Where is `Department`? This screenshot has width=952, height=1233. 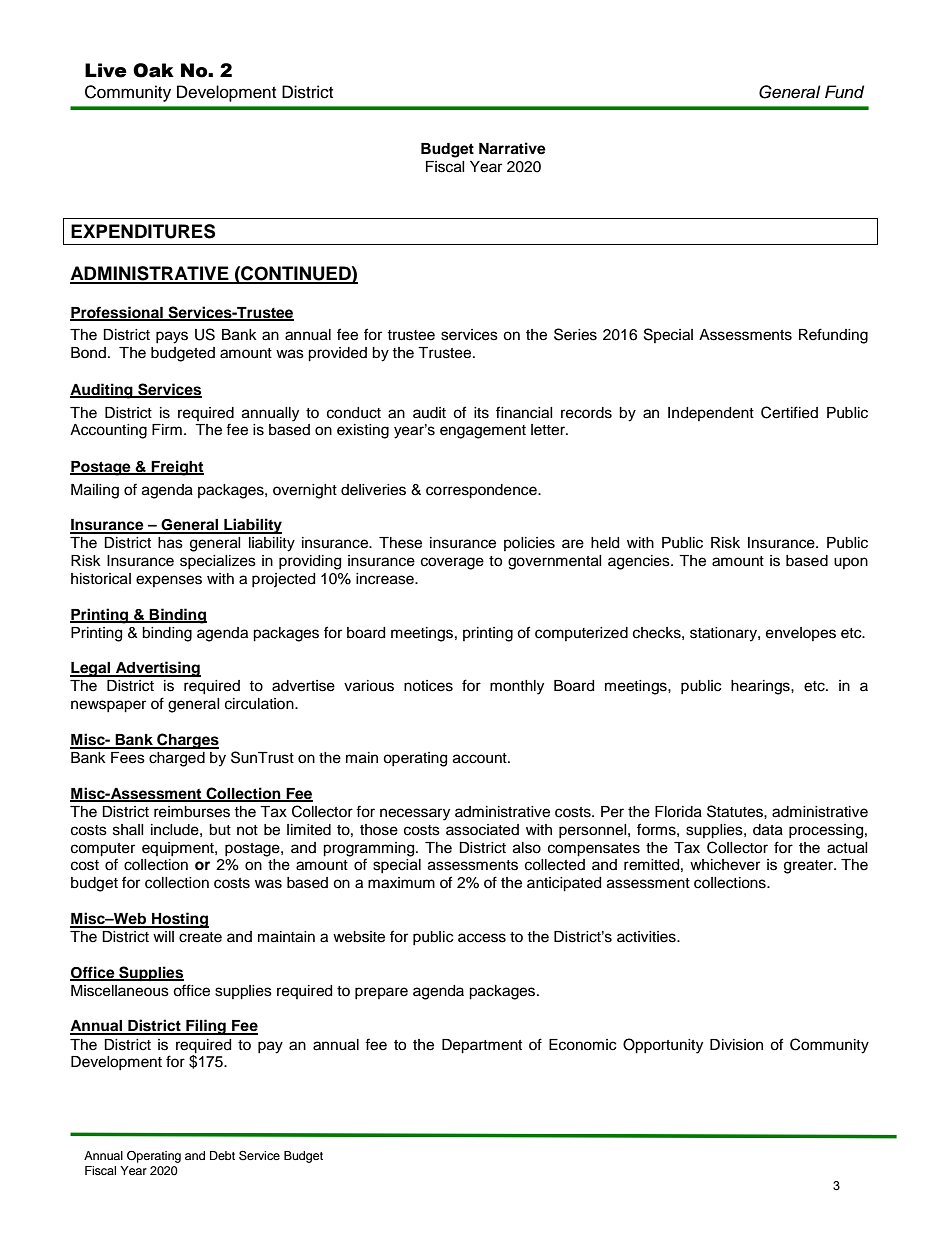 Department is located at coordinates (482, 1046).
